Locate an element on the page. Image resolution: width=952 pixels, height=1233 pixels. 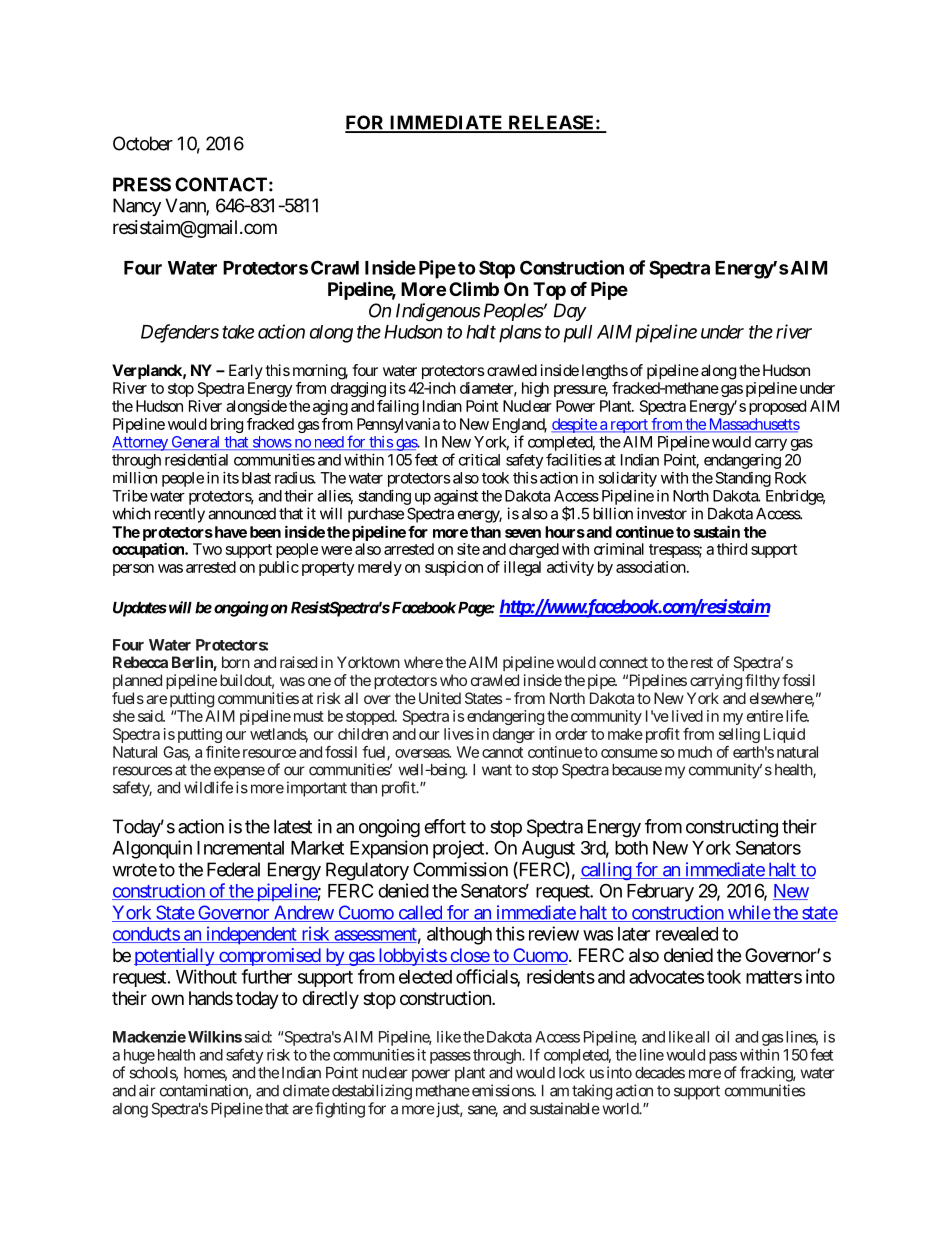
pull is located at coordinates (578, 334).
